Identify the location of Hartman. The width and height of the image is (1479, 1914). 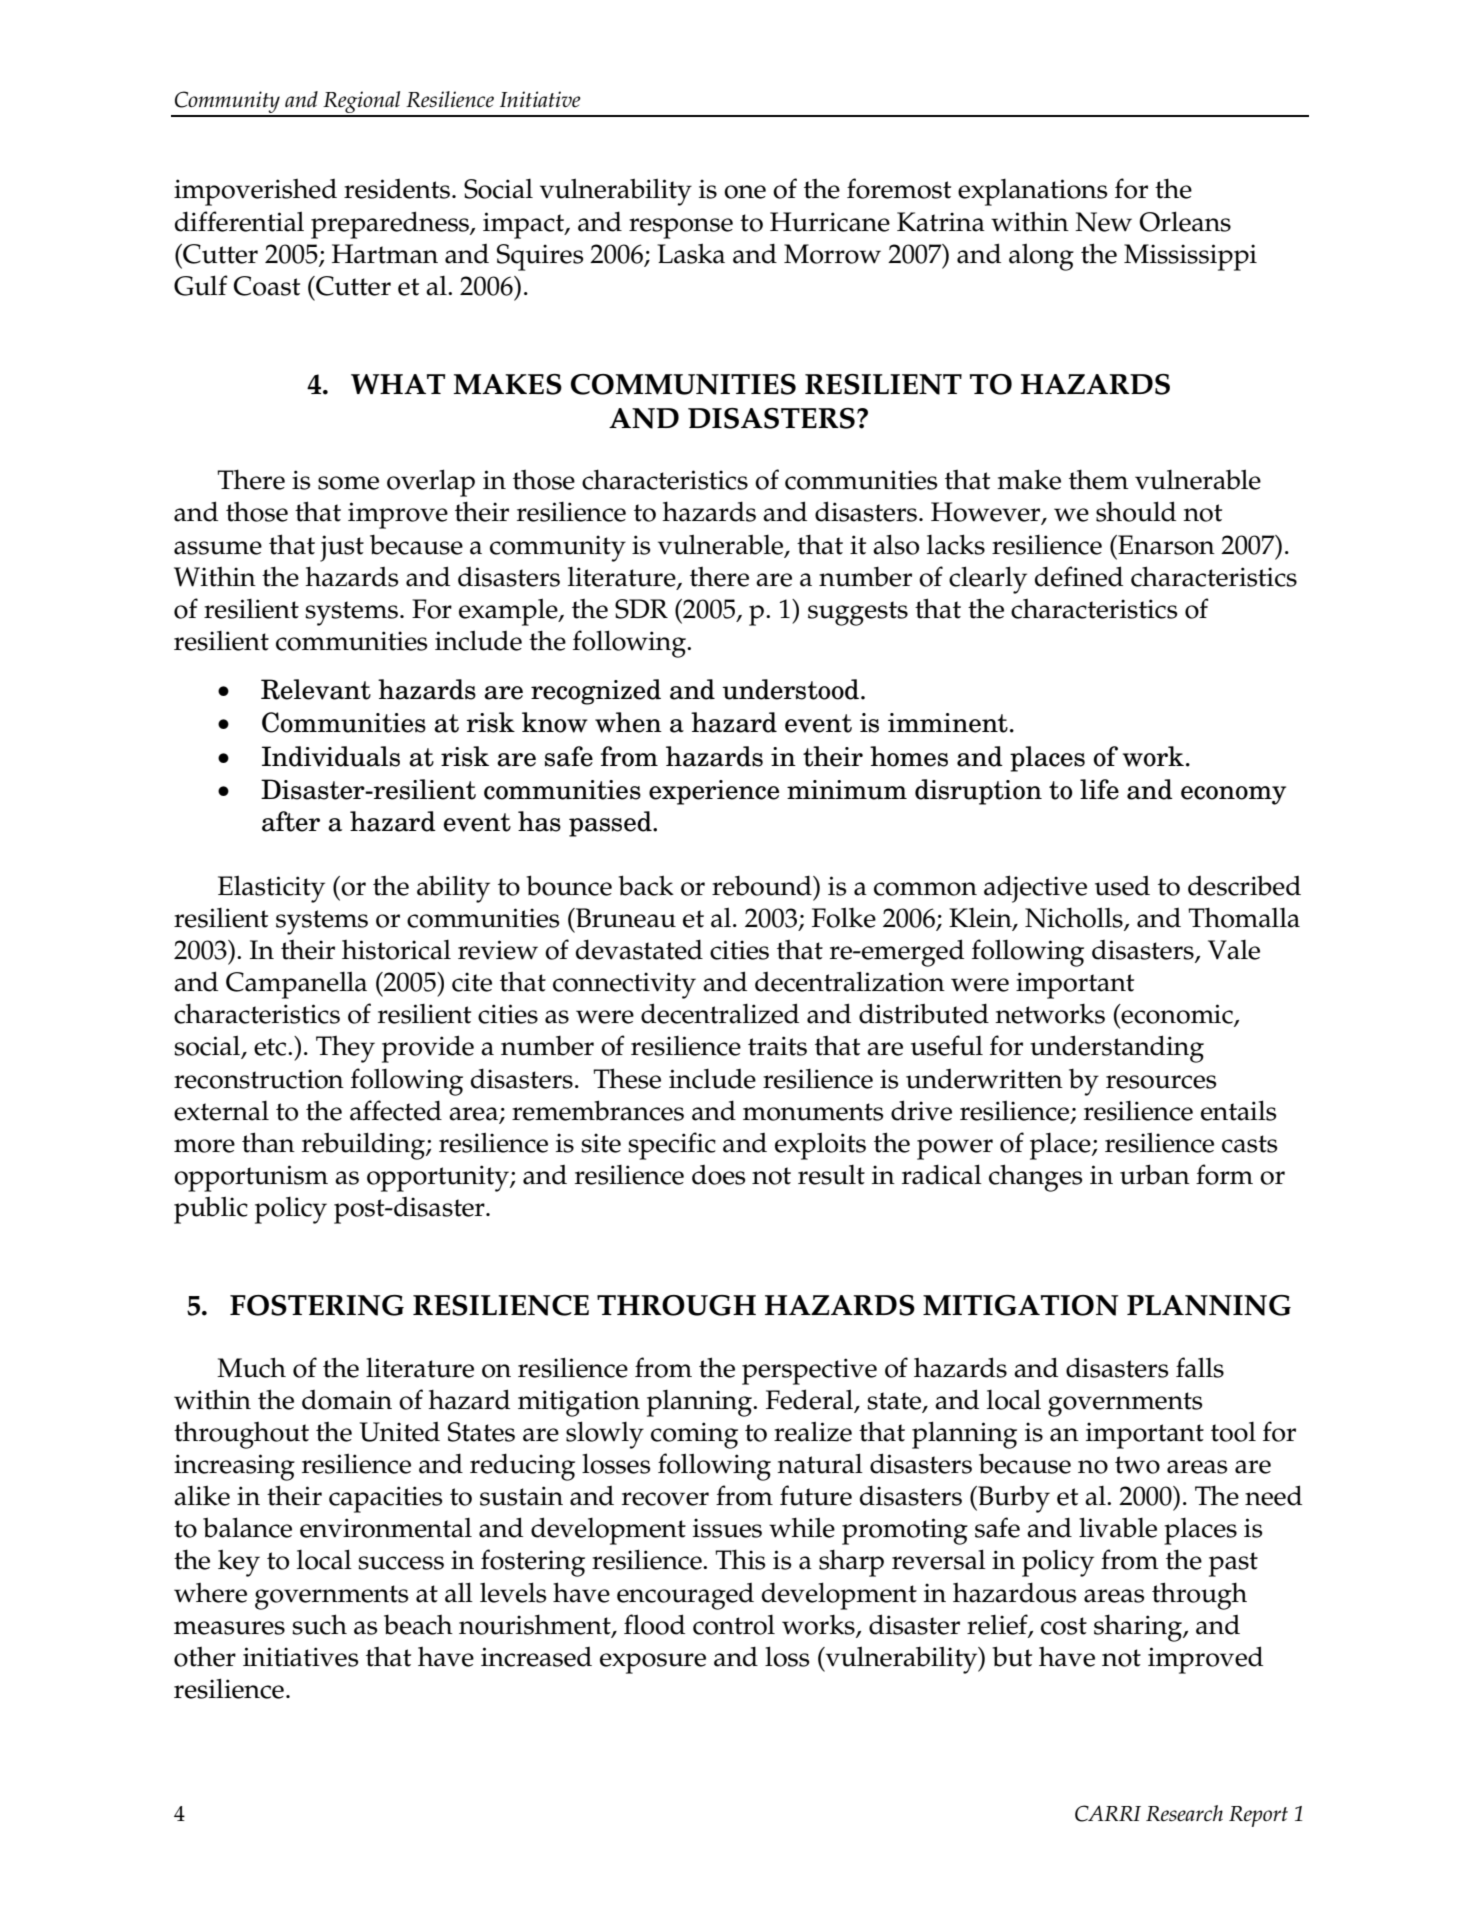
(385, 254).
